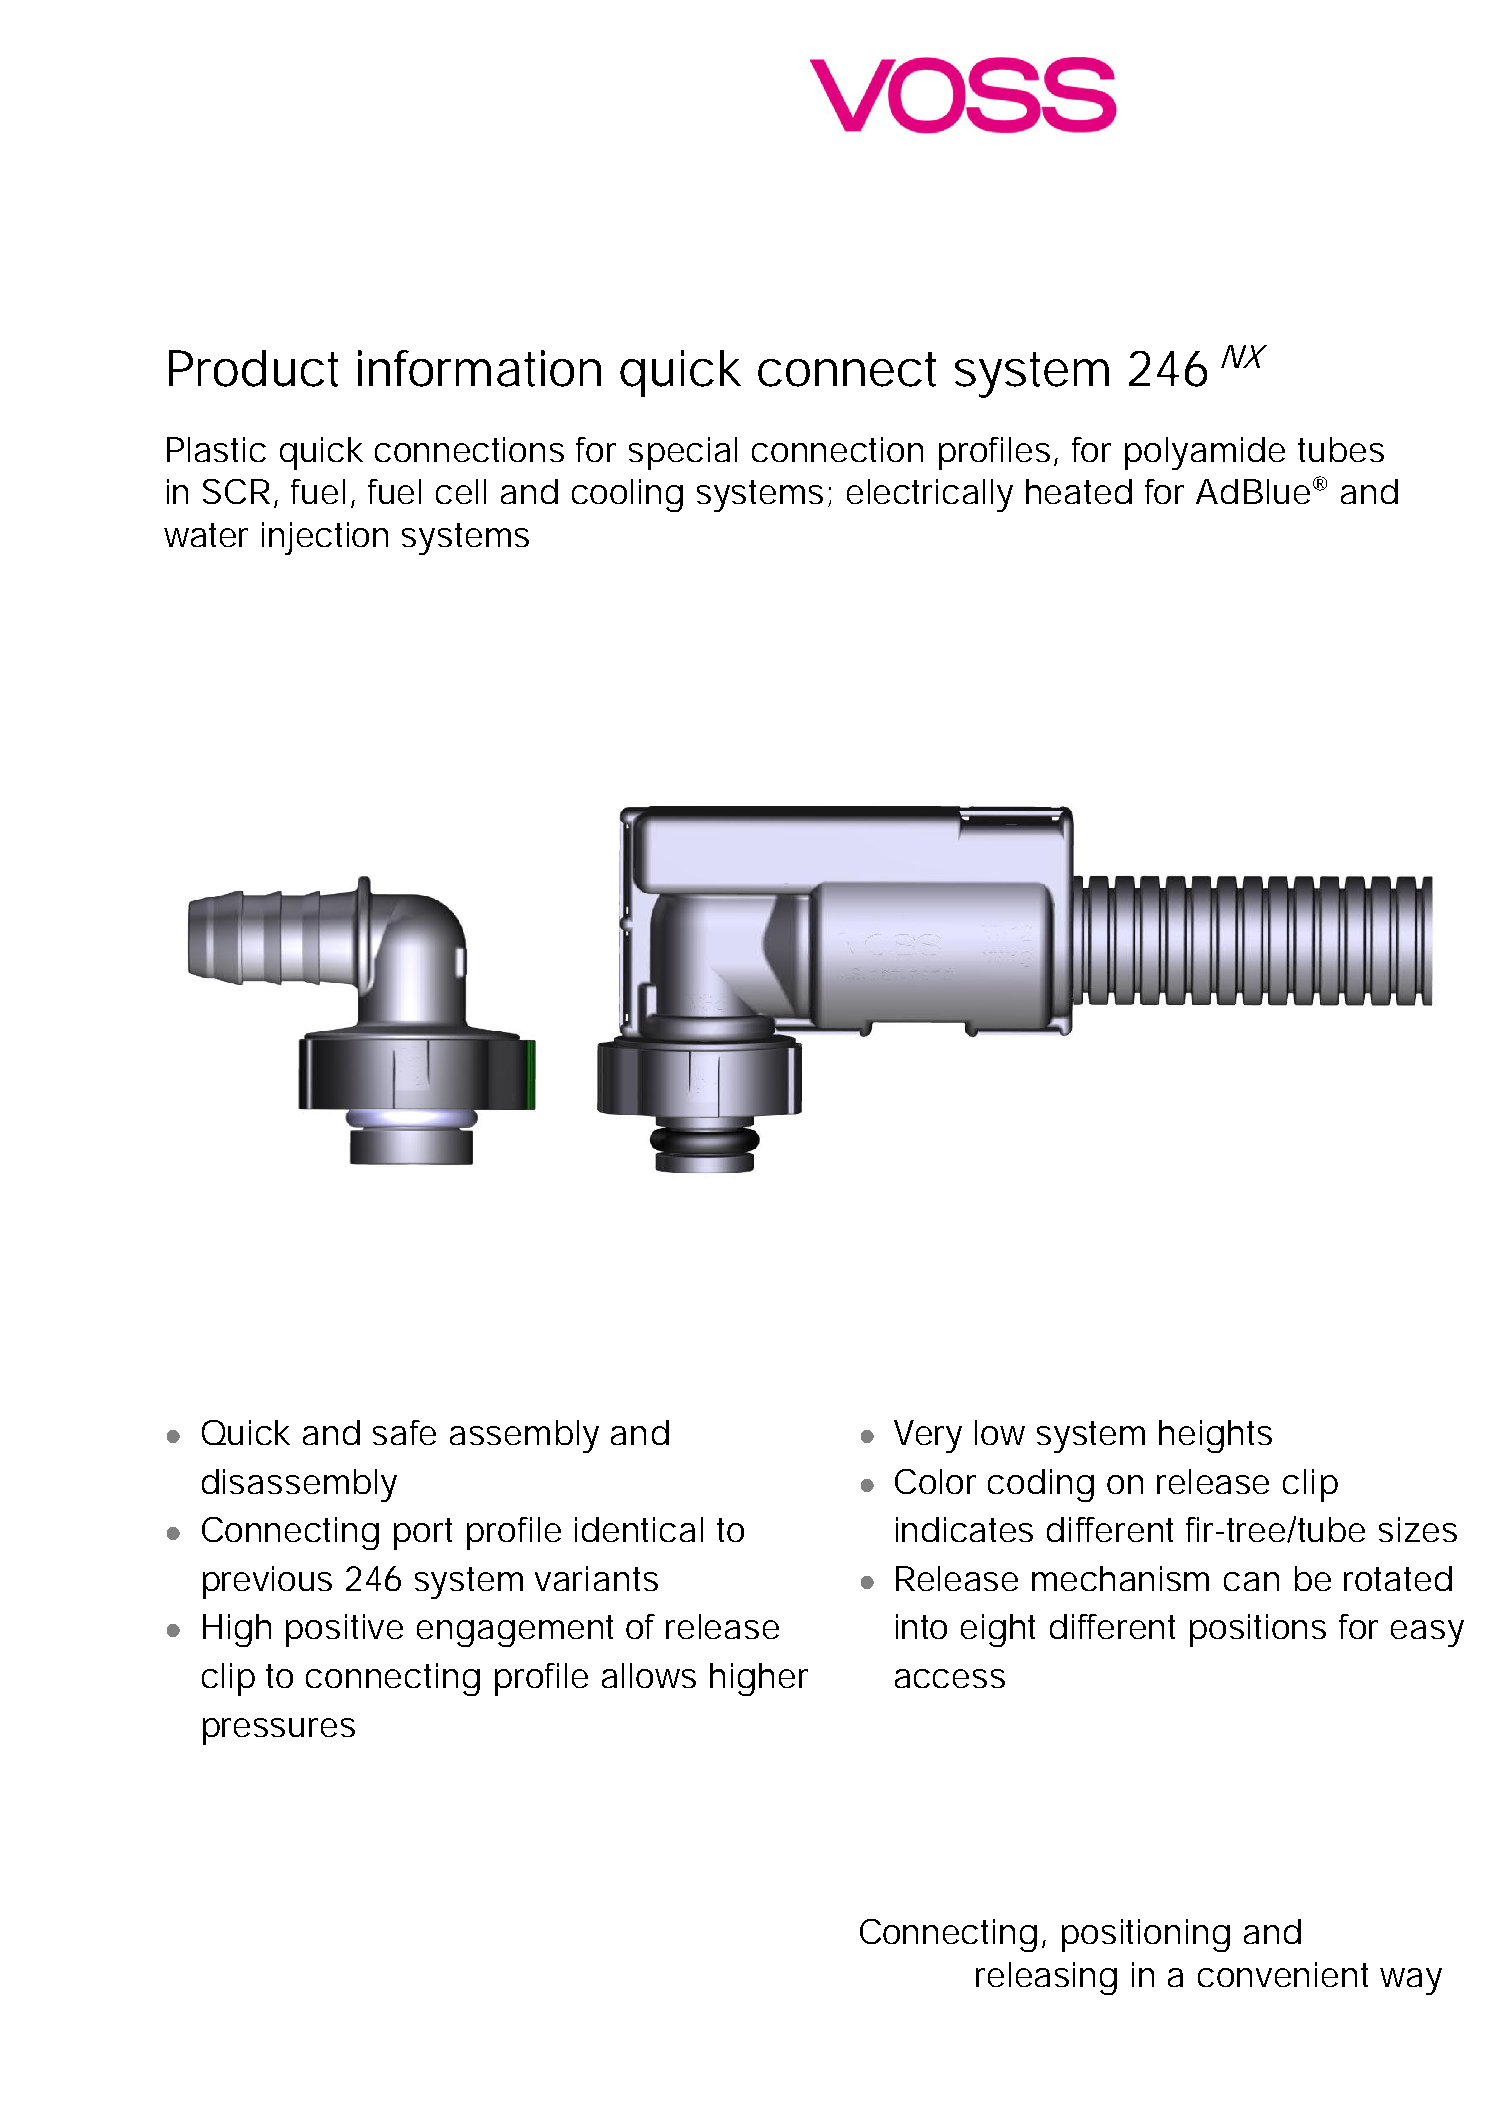 The height and width of the document is (2126, 1503). What do you see at coordinates (683, 453) in the document?
I see `special` at bounding box center [683, 453].
